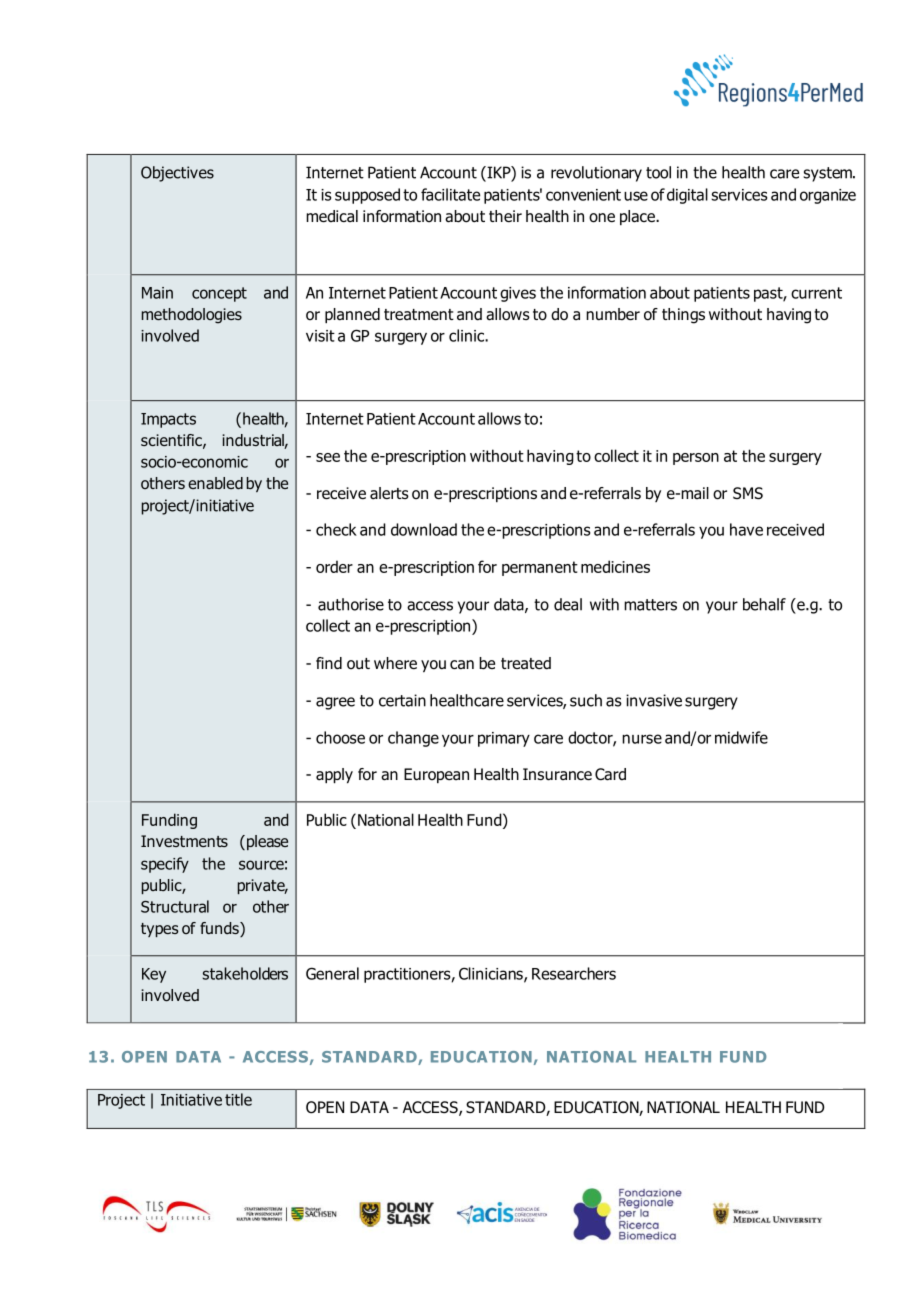  I want to click on General, so click(332, 973).
